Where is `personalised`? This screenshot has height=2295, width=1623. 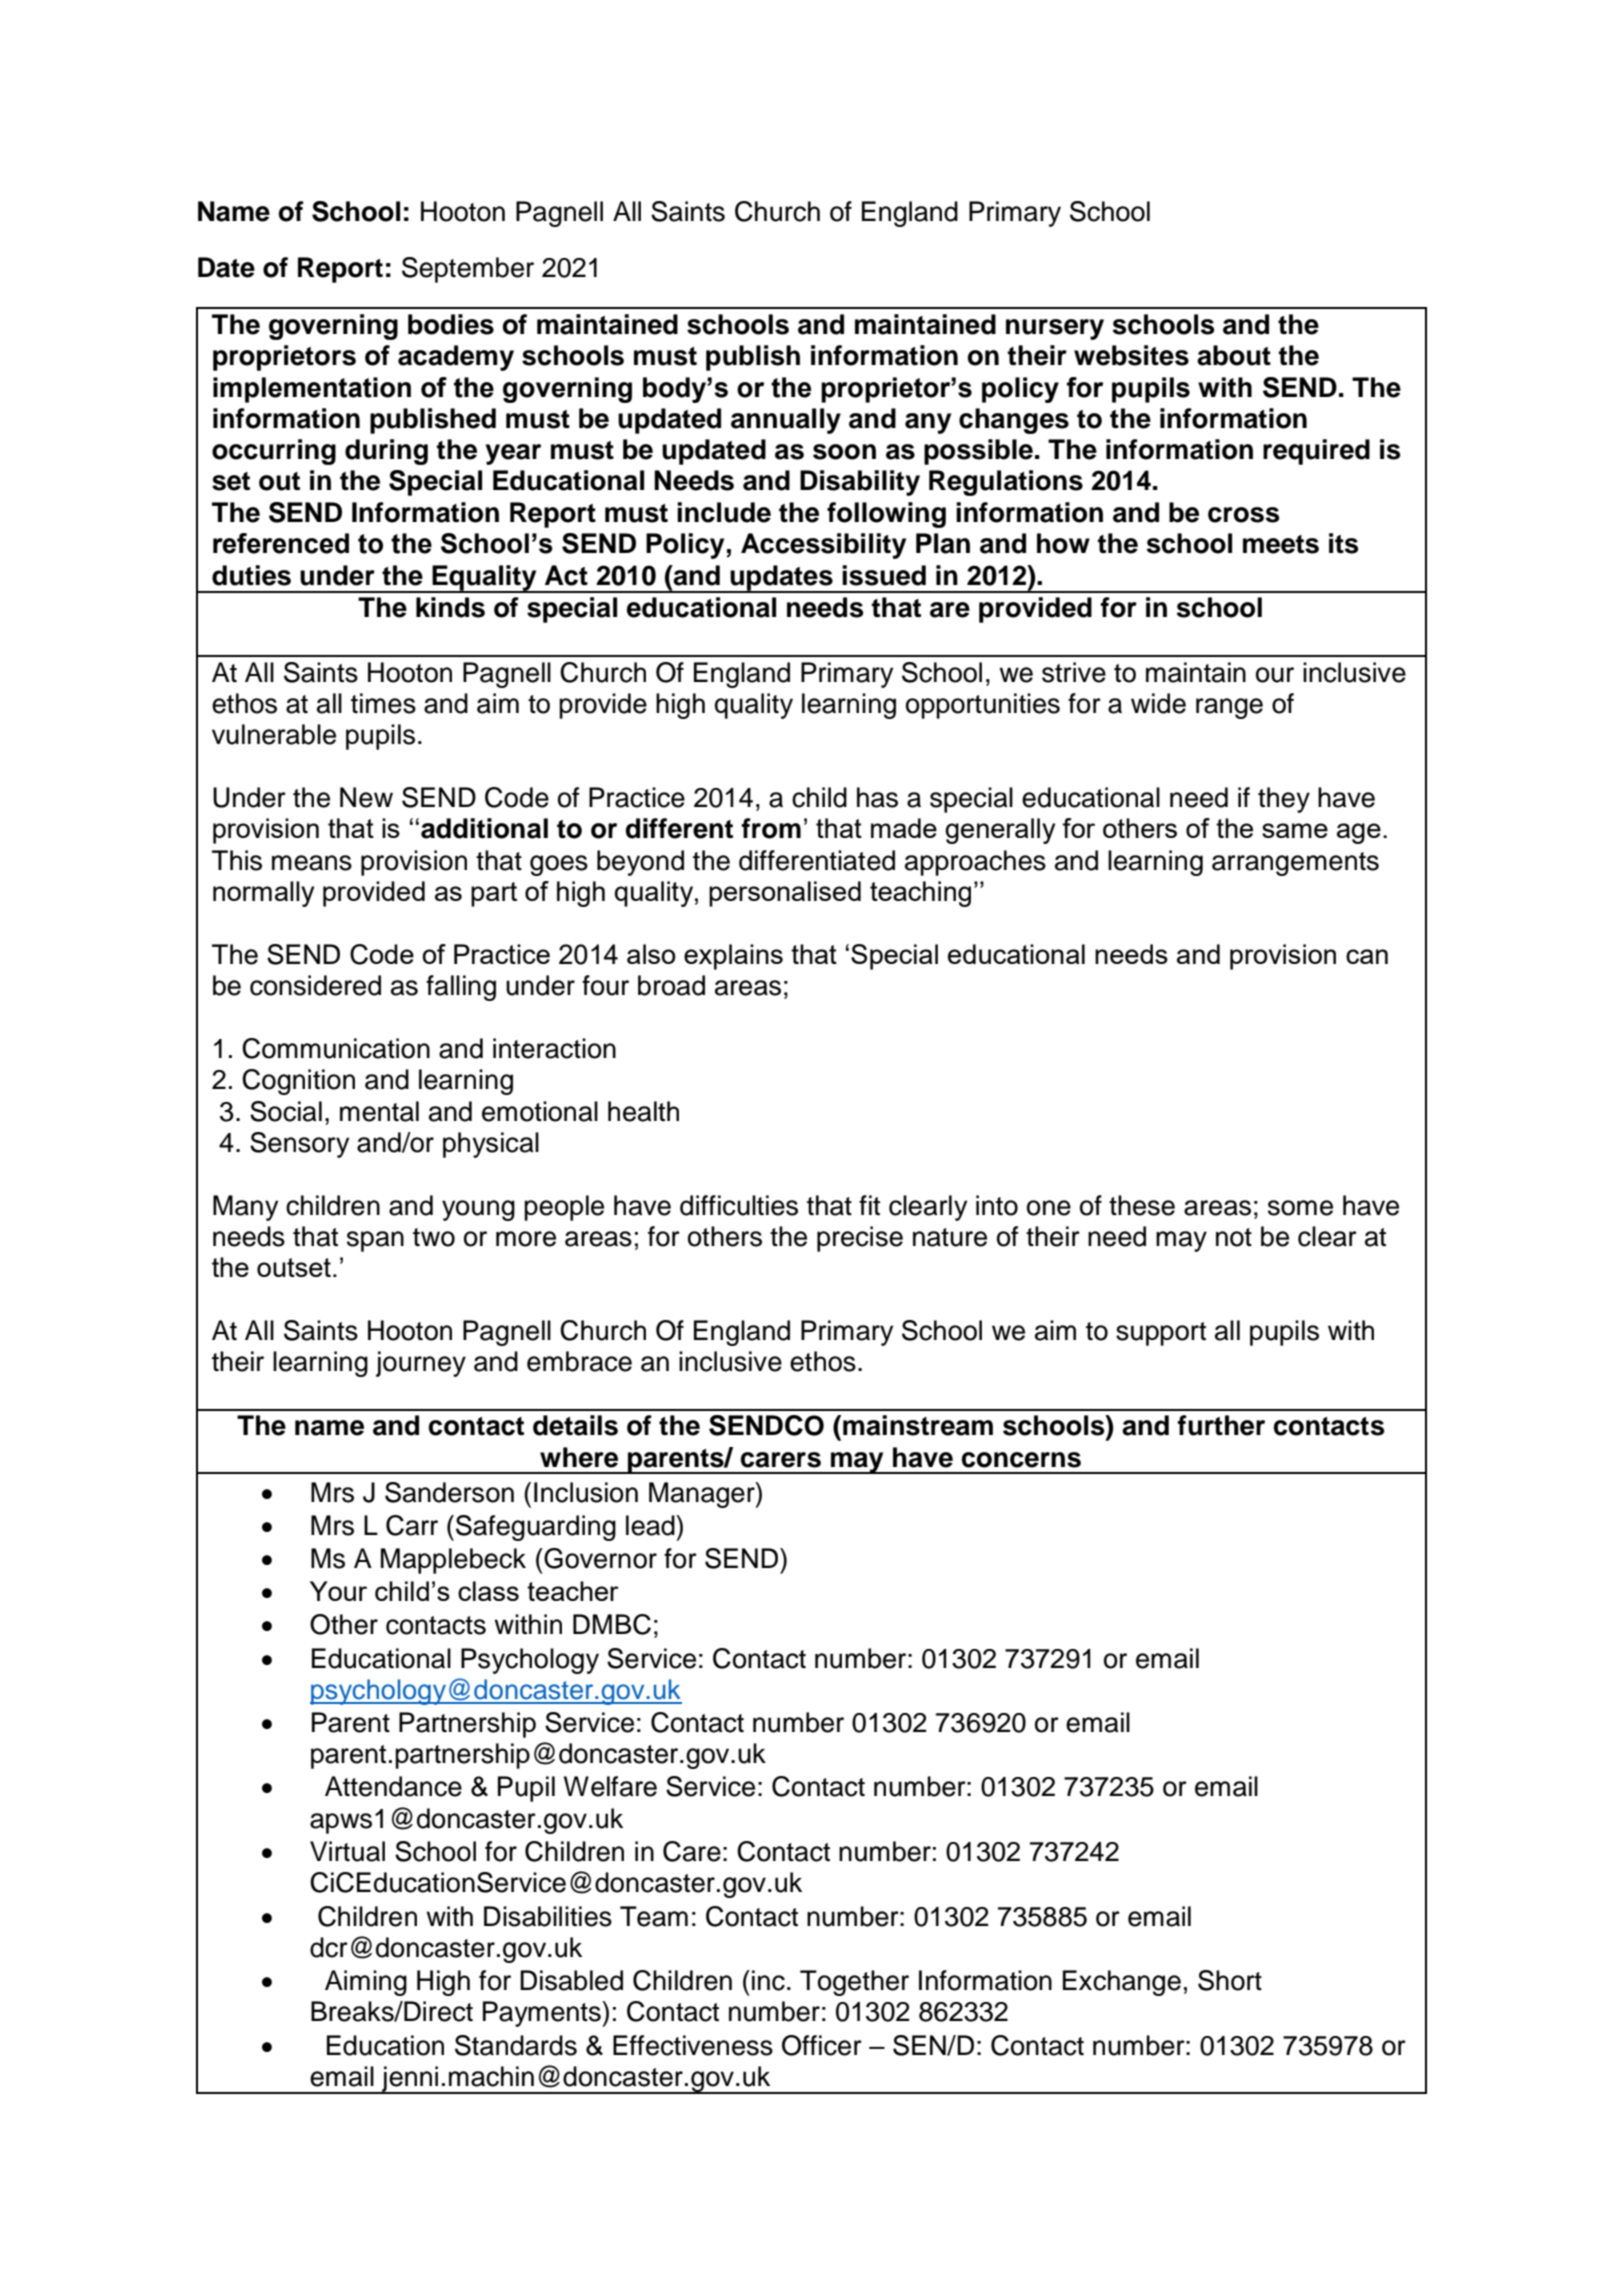 personalised is located at coordinates (785, 894).
